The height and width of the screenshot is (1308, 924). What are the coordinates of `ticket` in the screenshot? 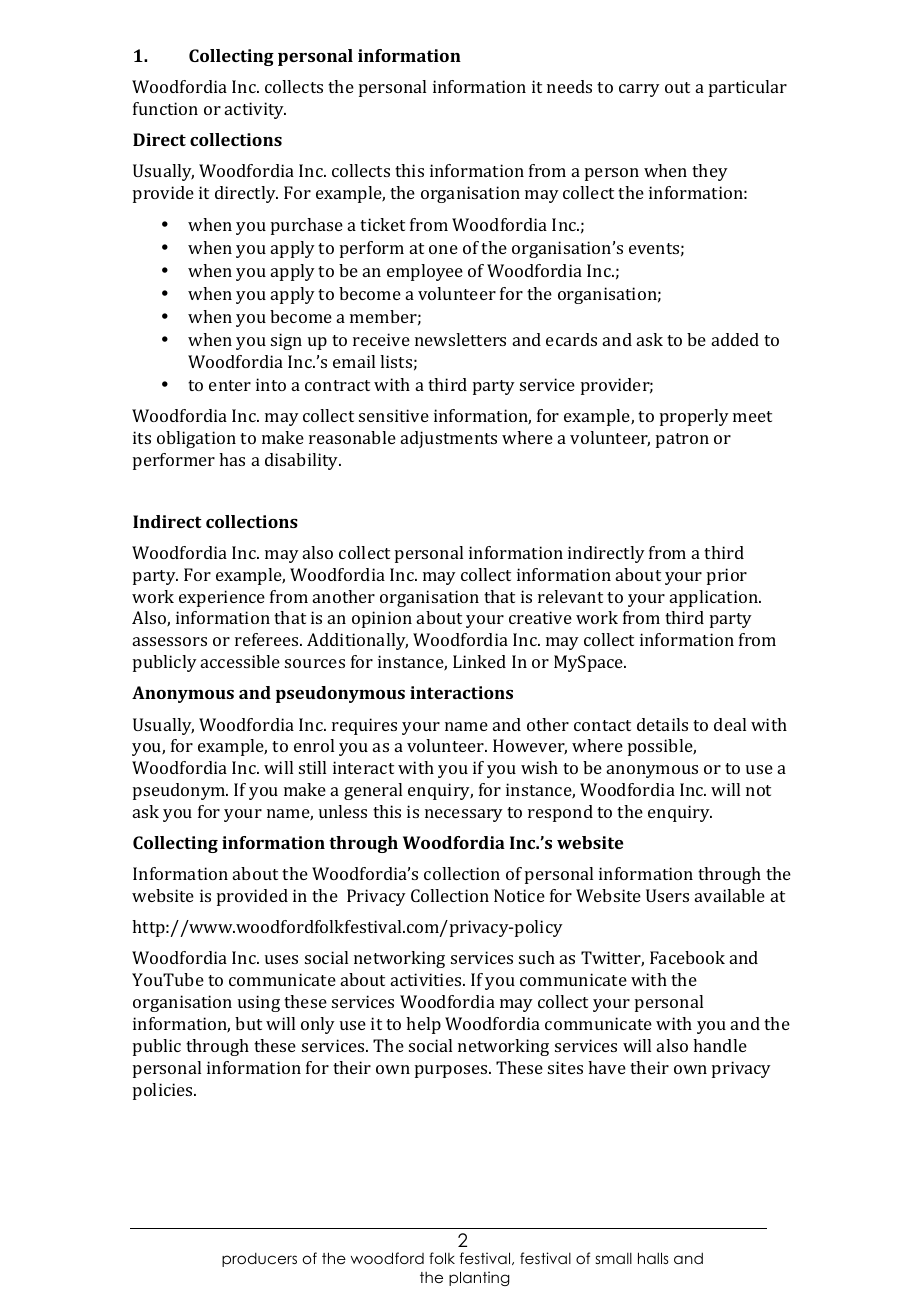 It's located at (382, 224).
